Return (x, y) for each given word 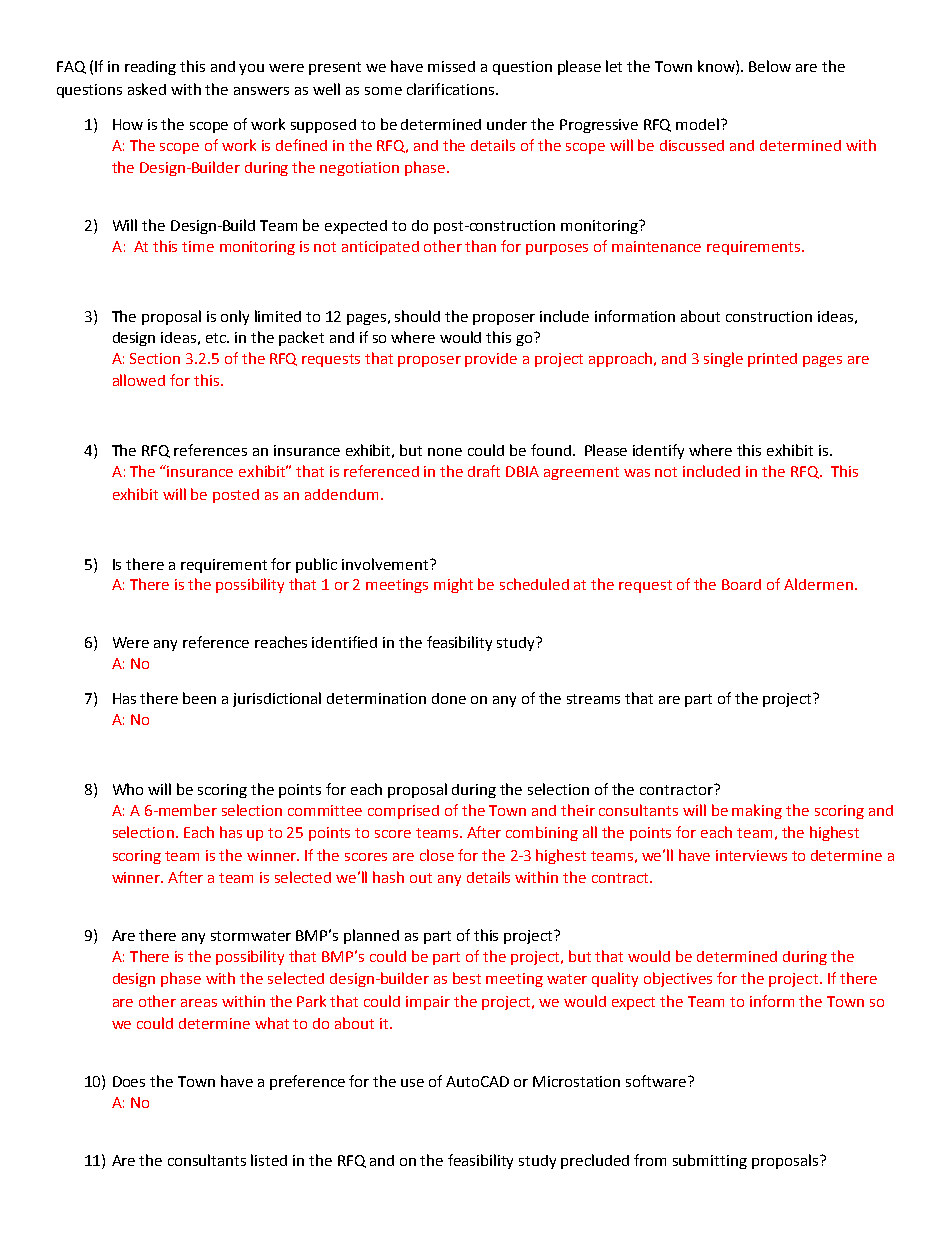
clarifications (450, 89)
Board (741, 584)
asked (147, 89)
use (412, 1083)
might (453, 585)
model (697, 124)
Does (129, 1081)
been (199, 698)
